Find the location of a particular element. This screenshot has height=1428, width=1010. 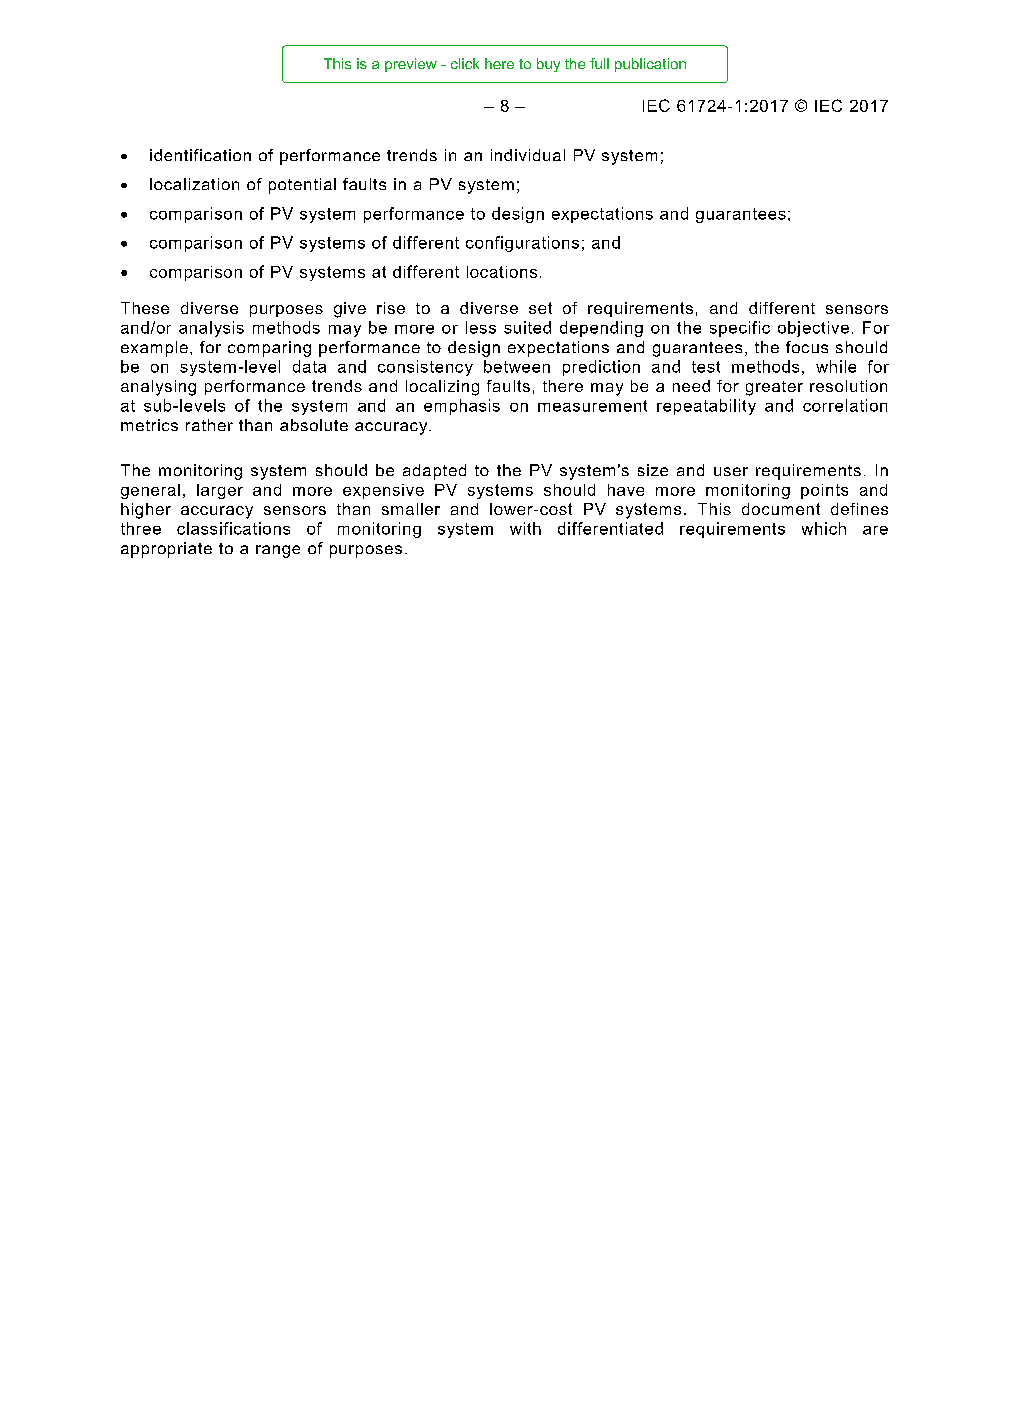

correlation is located at coordinates (845, 405).
